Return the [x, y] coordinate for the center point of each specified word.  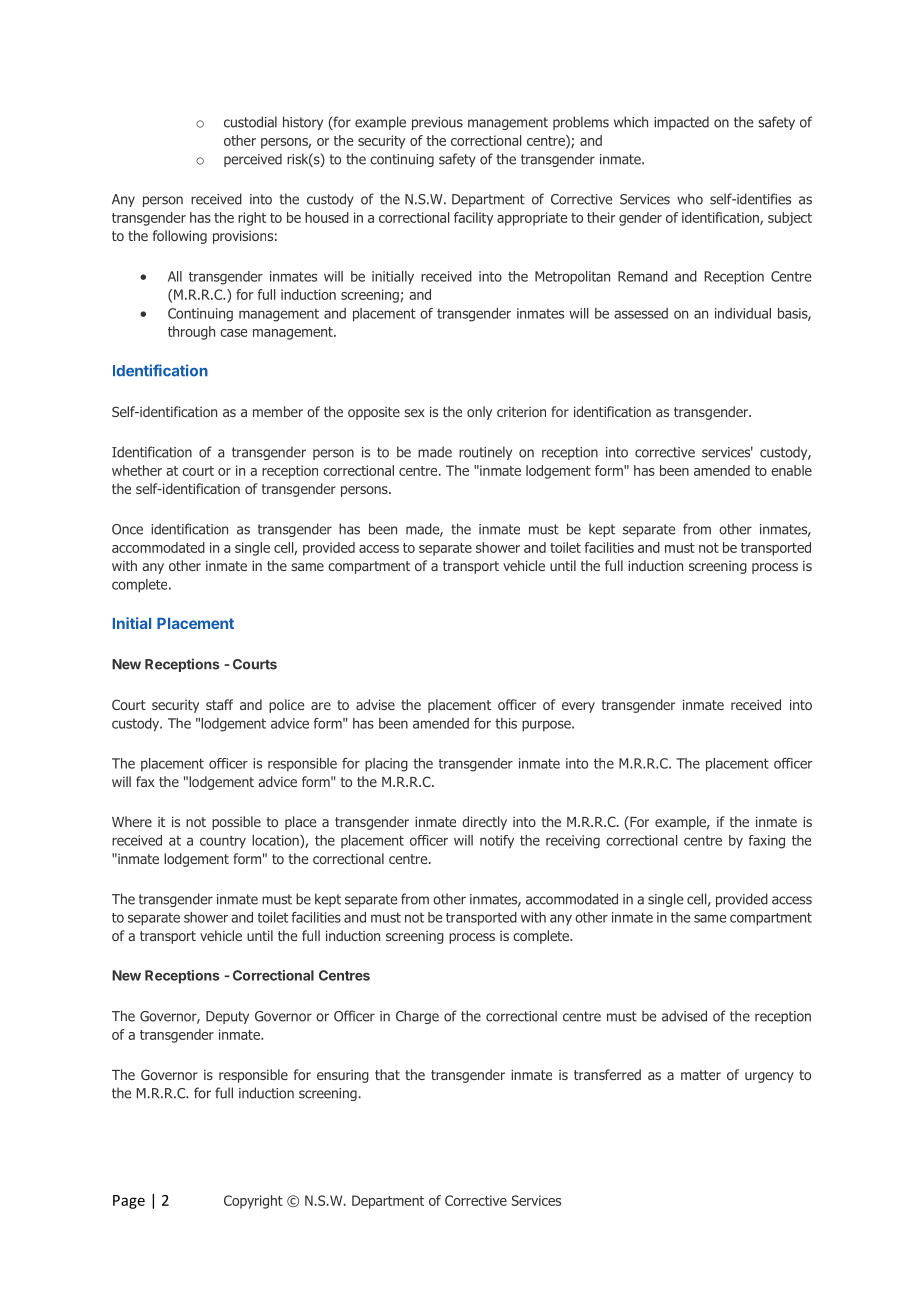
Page [129, 1202]
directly [484, 823]
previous [437, 123]
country [223, 842]
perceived [253, 160]
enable [791, 470]
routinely [485, 453]
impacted [681, 123]
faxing [767, 842]
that [387, 1074]
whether [137, 470]
